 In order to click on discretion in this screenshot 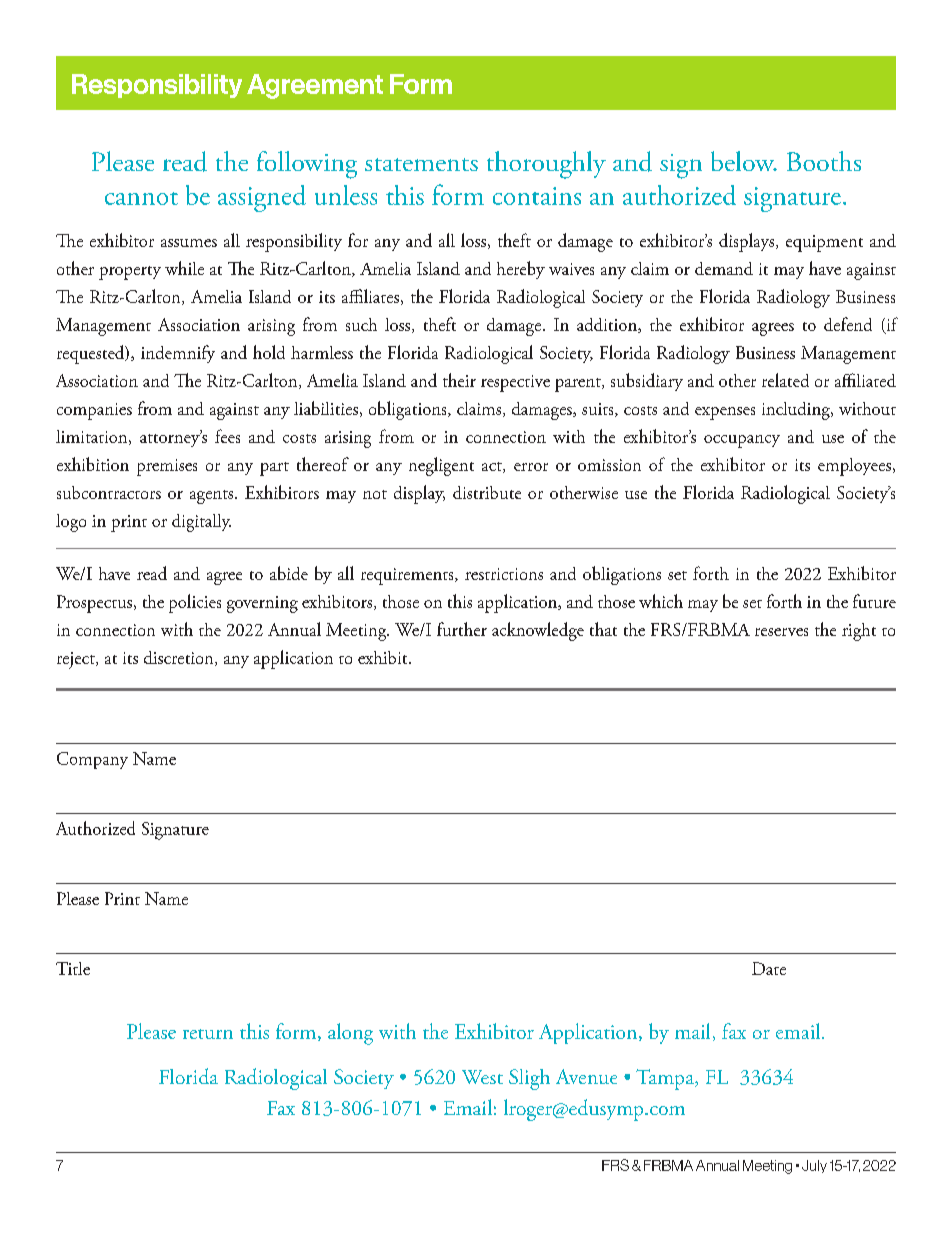, I will do `click(180, 658)`.
